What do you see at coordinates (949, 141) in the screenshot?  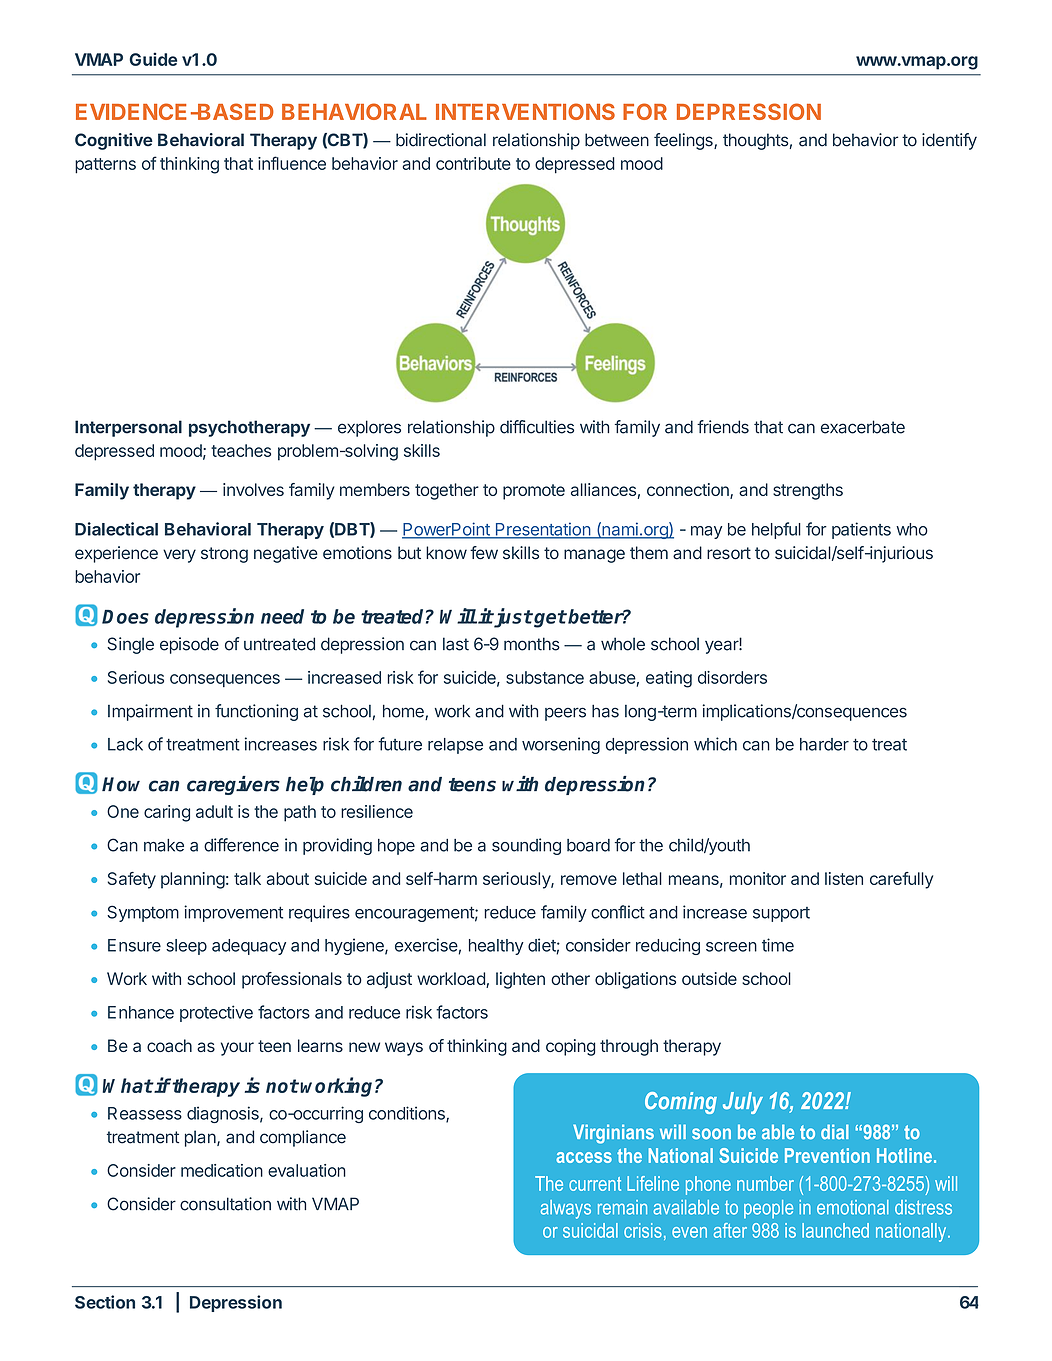 I see `identify` at bounding box center [949, 141].
